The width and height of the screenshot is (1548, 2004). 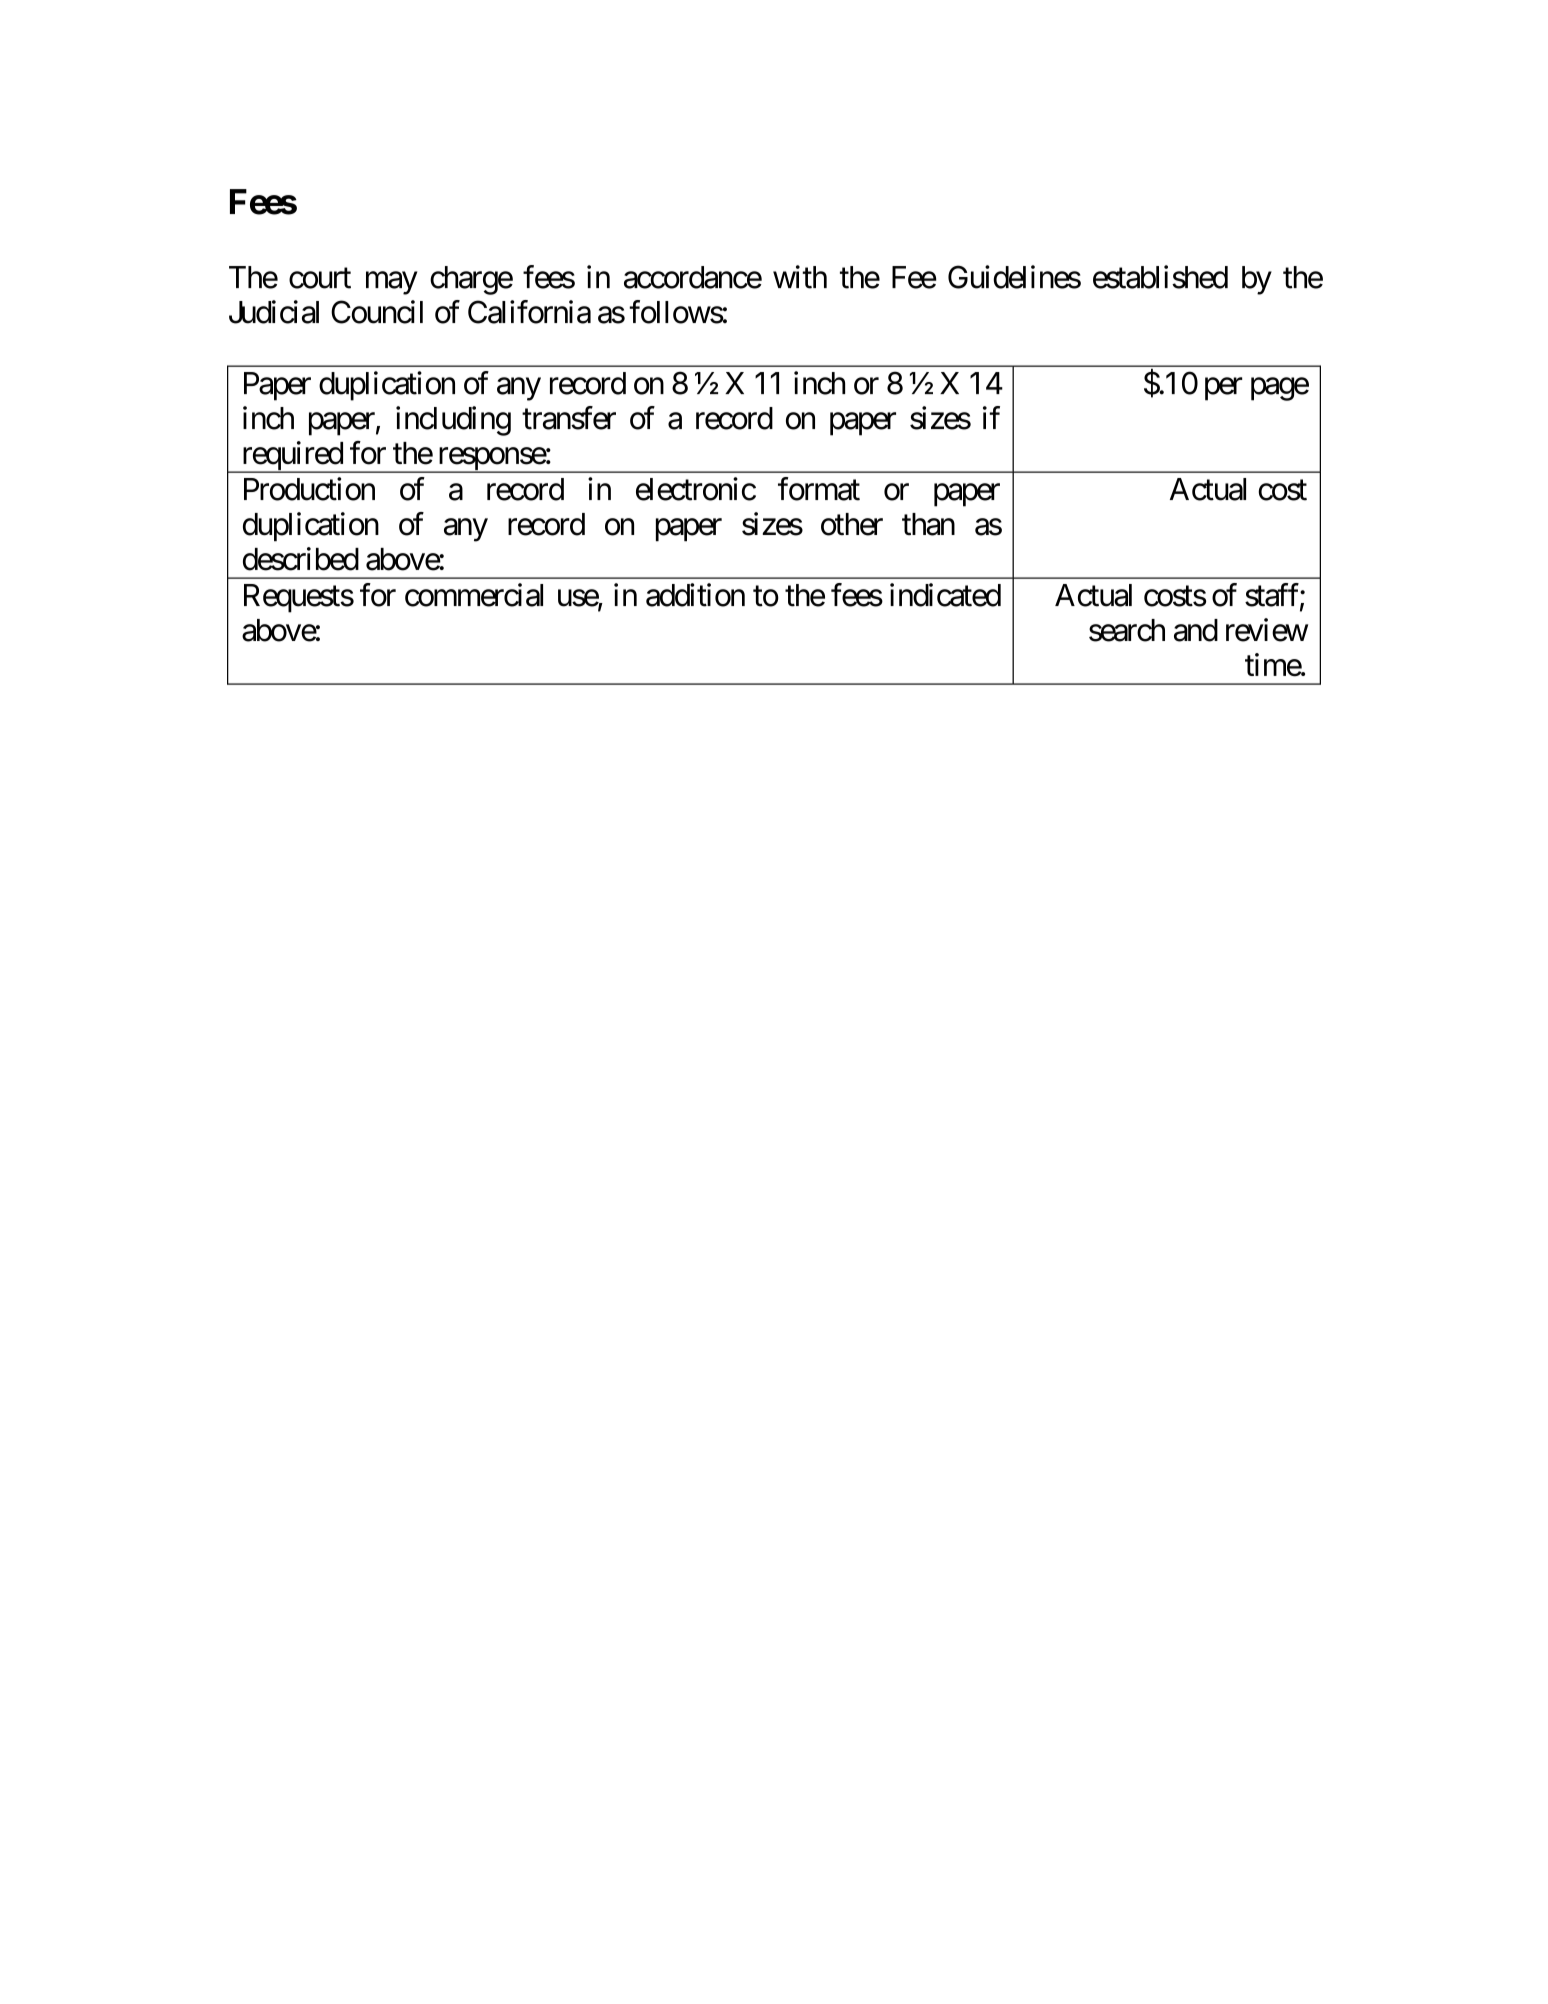 What do you see at coordinates (1127, 630) in the screenshot?
I see `search` at bounding box center [1127, 630].
